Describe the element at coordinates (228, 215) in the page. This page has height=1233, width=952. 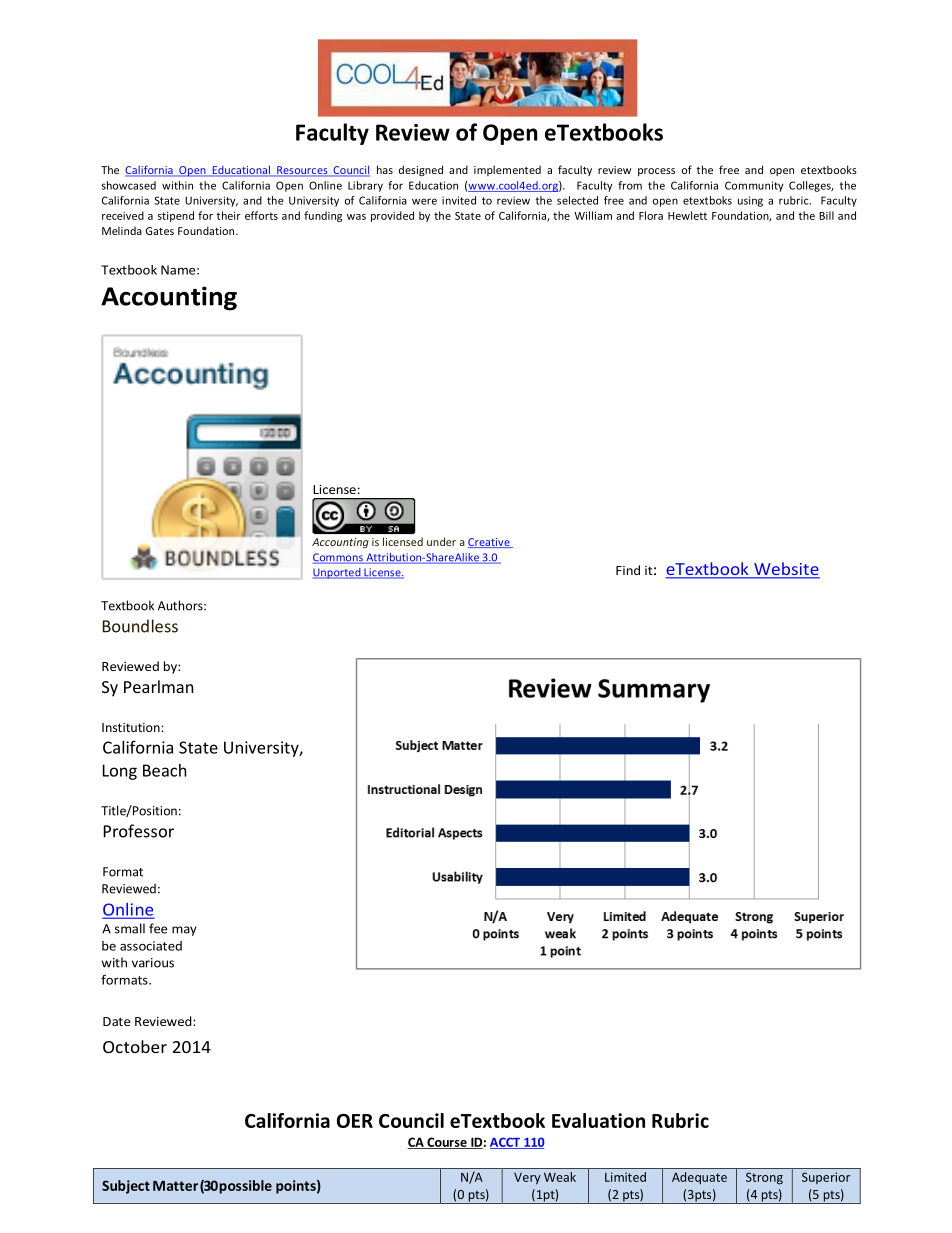
I see `their` at that location.
